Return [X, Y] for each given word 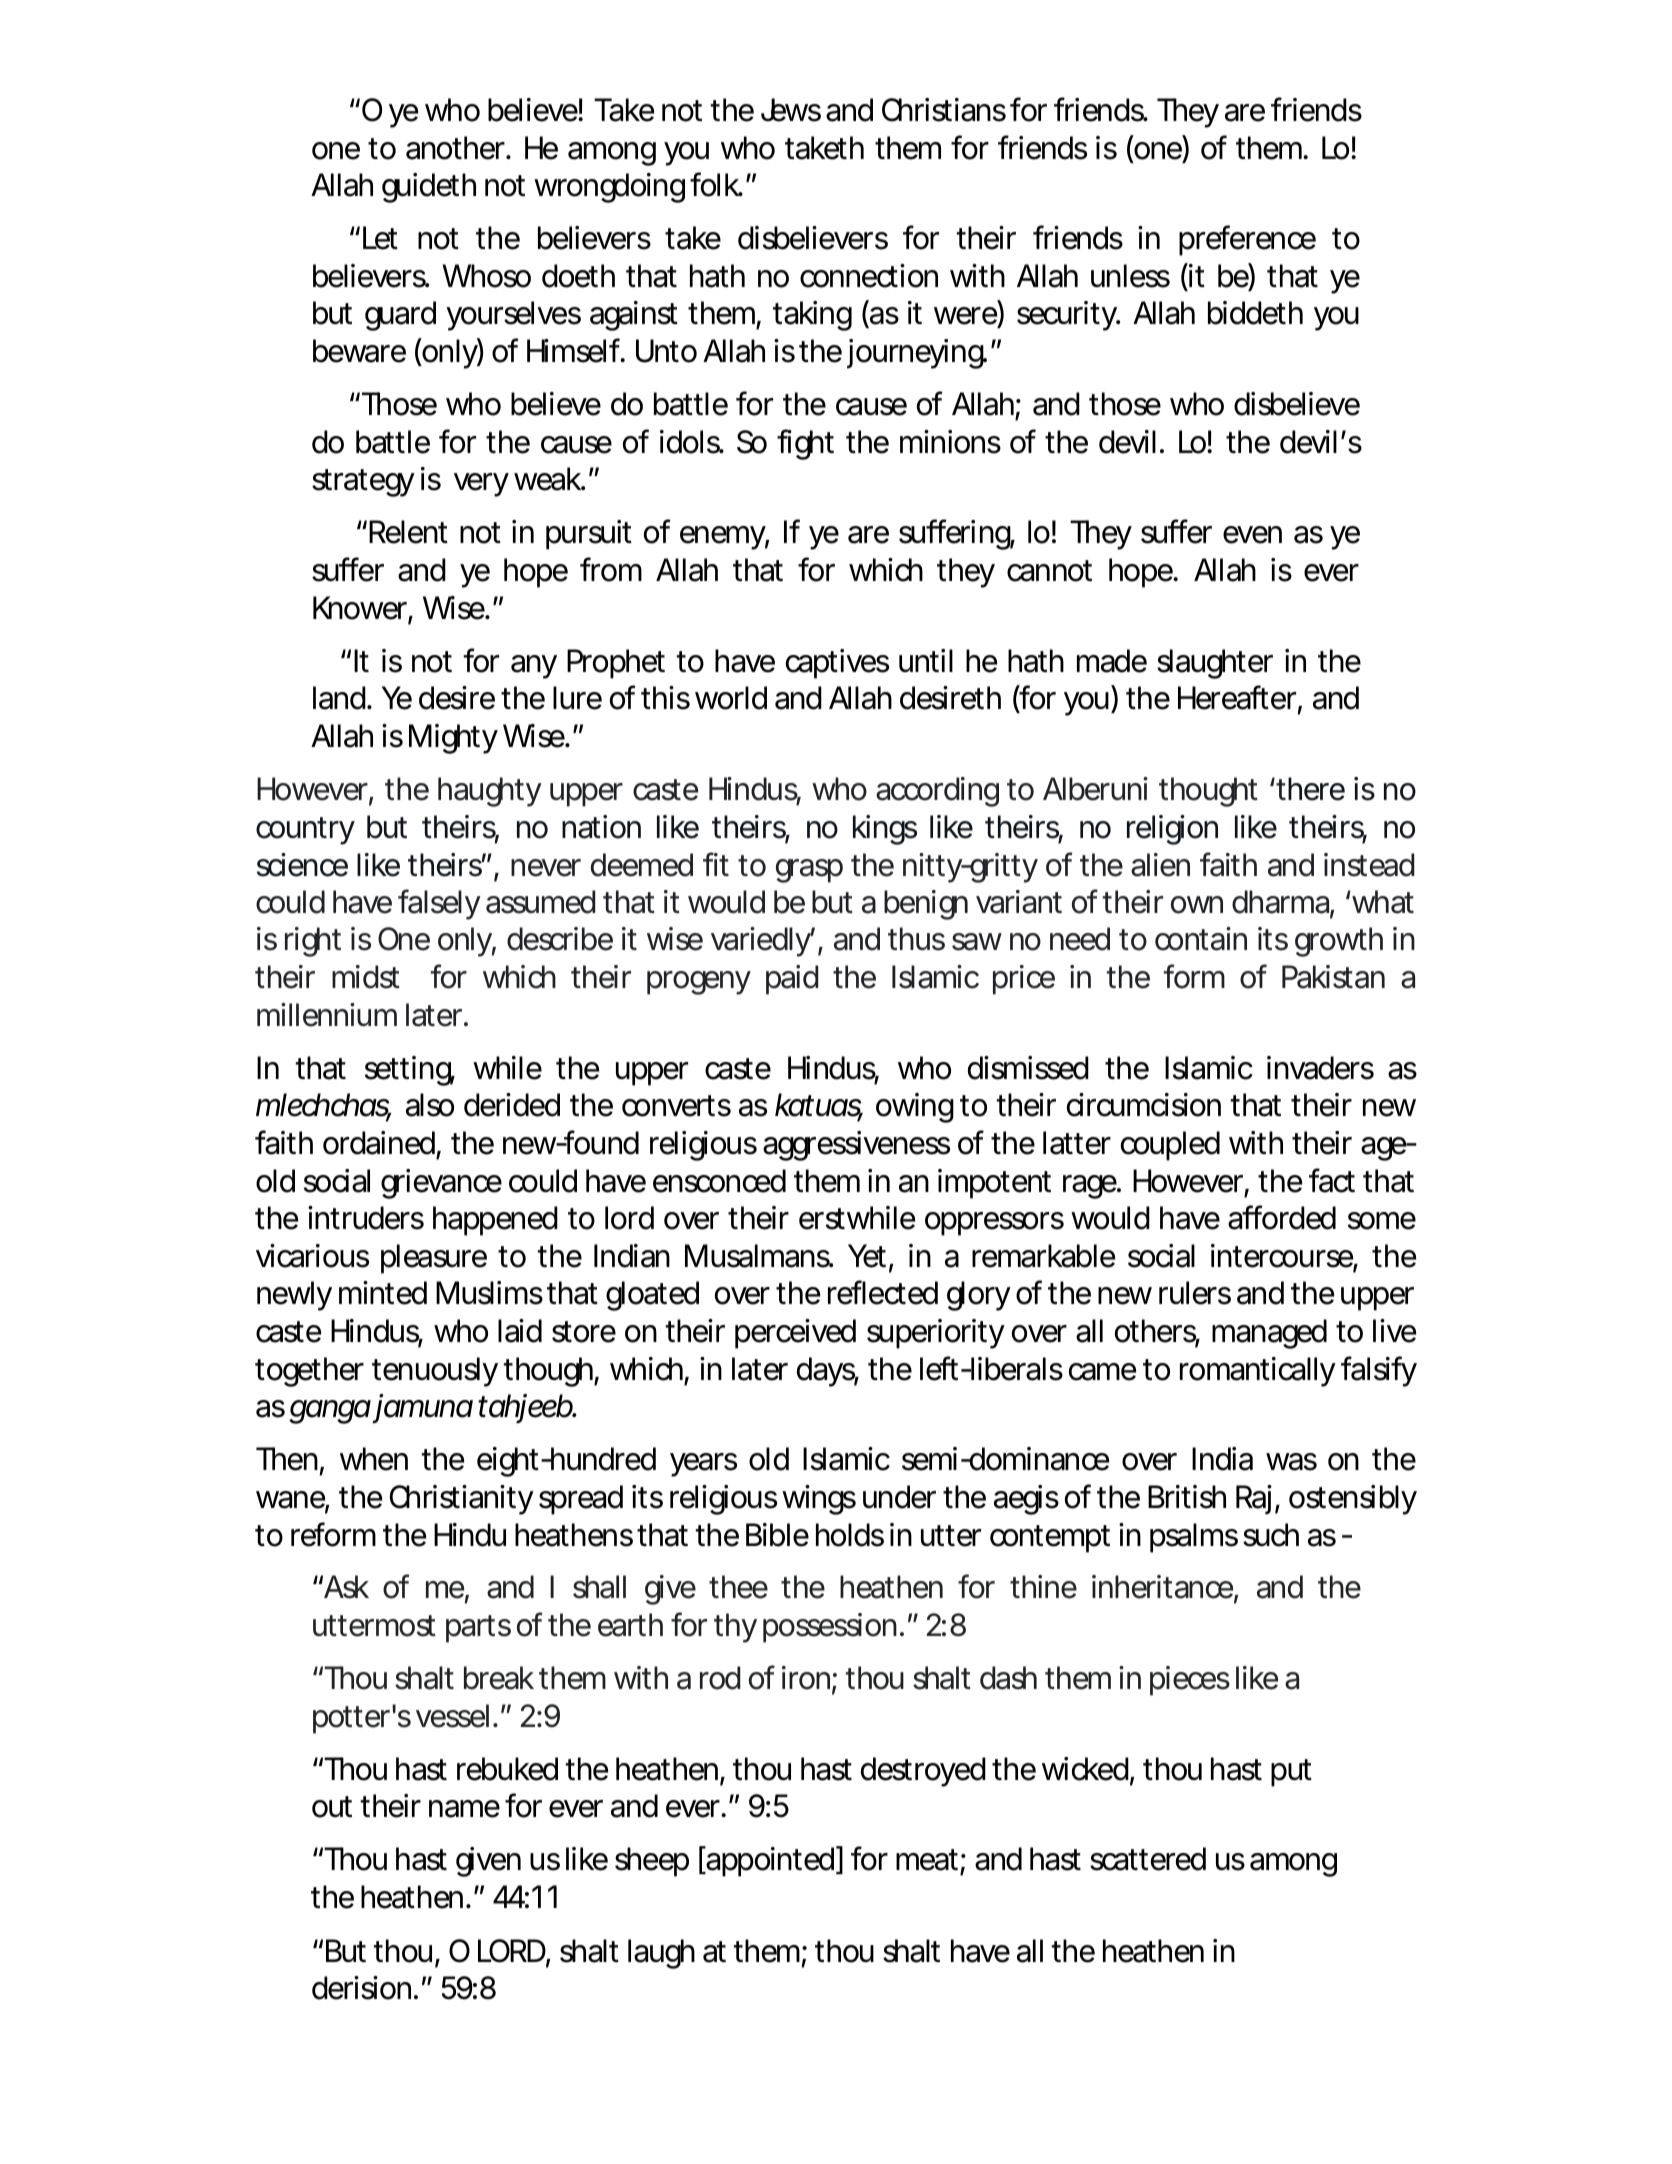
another [455, 148]
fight [805, 444]
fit [716, 864]
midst [366, 977]
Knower [360, 608]
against [634, 316]
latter [1077, 1143]
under [899, 1497]
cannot [1049, 571]
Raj [1254, 1500]
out [332, 1807]
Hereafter [1237, 697]
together [309, 1372]
